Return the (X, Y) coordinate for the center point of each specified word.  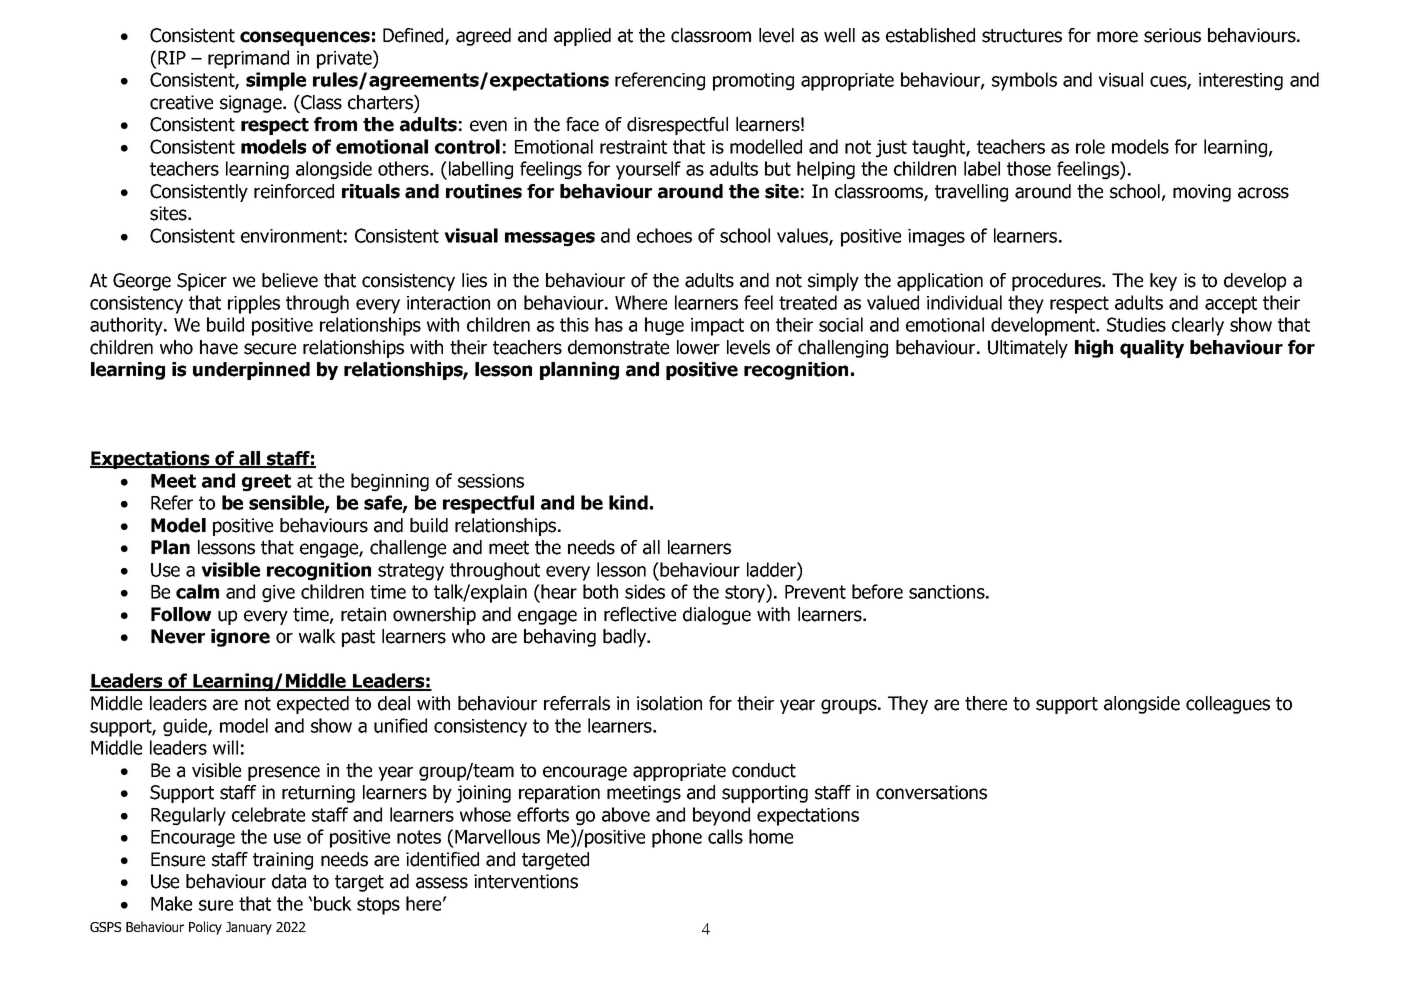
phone (677, 838)
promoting (753, 82)
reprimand (248, 59)
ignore (240, 638)
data (289, 881)
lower (698, 347)
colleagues (1228, 705)
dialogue (717, 616)
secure (270, 349)
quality (1152, 349)
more (1117, 37)
